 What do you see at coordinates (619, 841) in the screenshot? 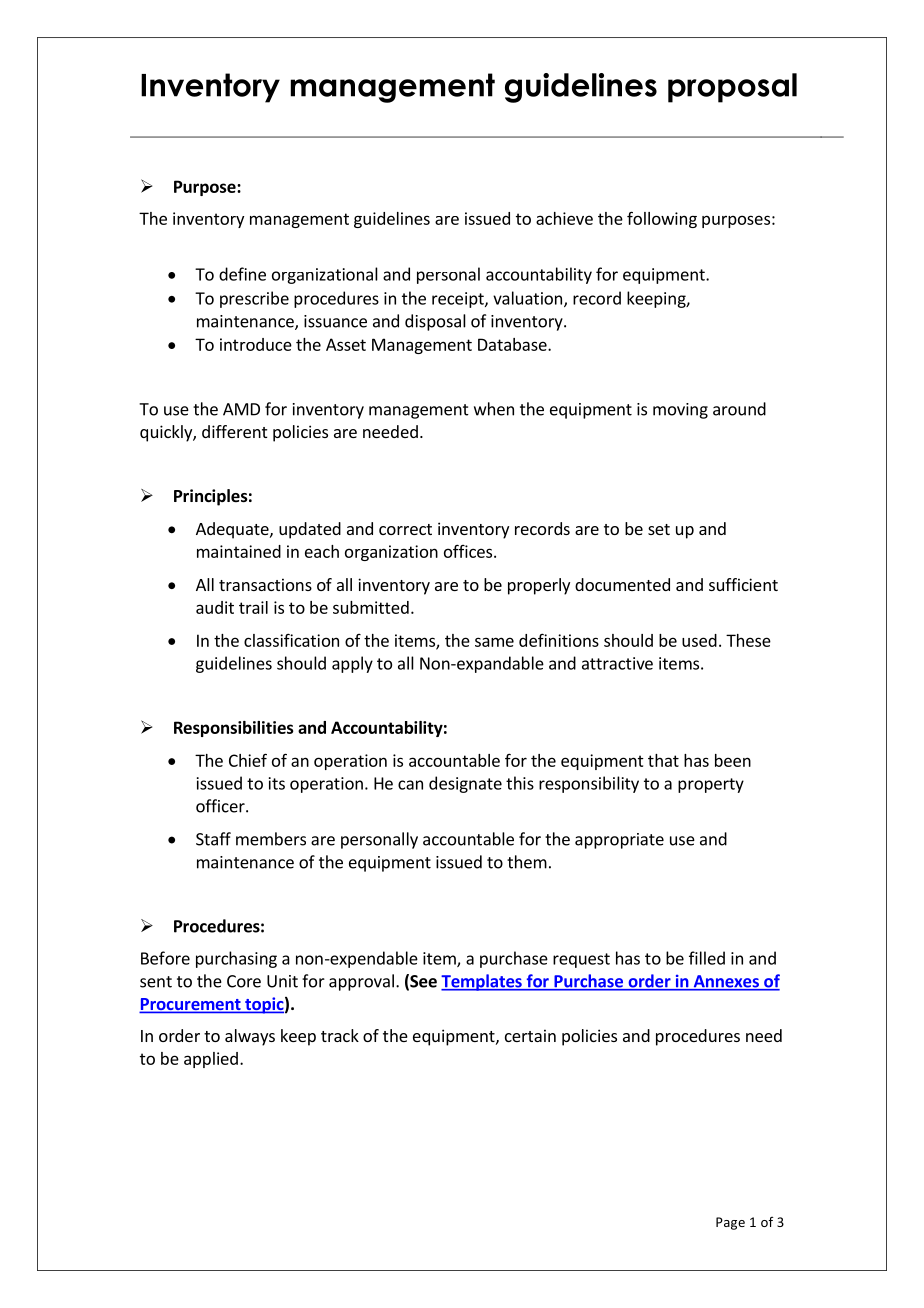
I see `appropriate` at bounding box center [619, 841].
